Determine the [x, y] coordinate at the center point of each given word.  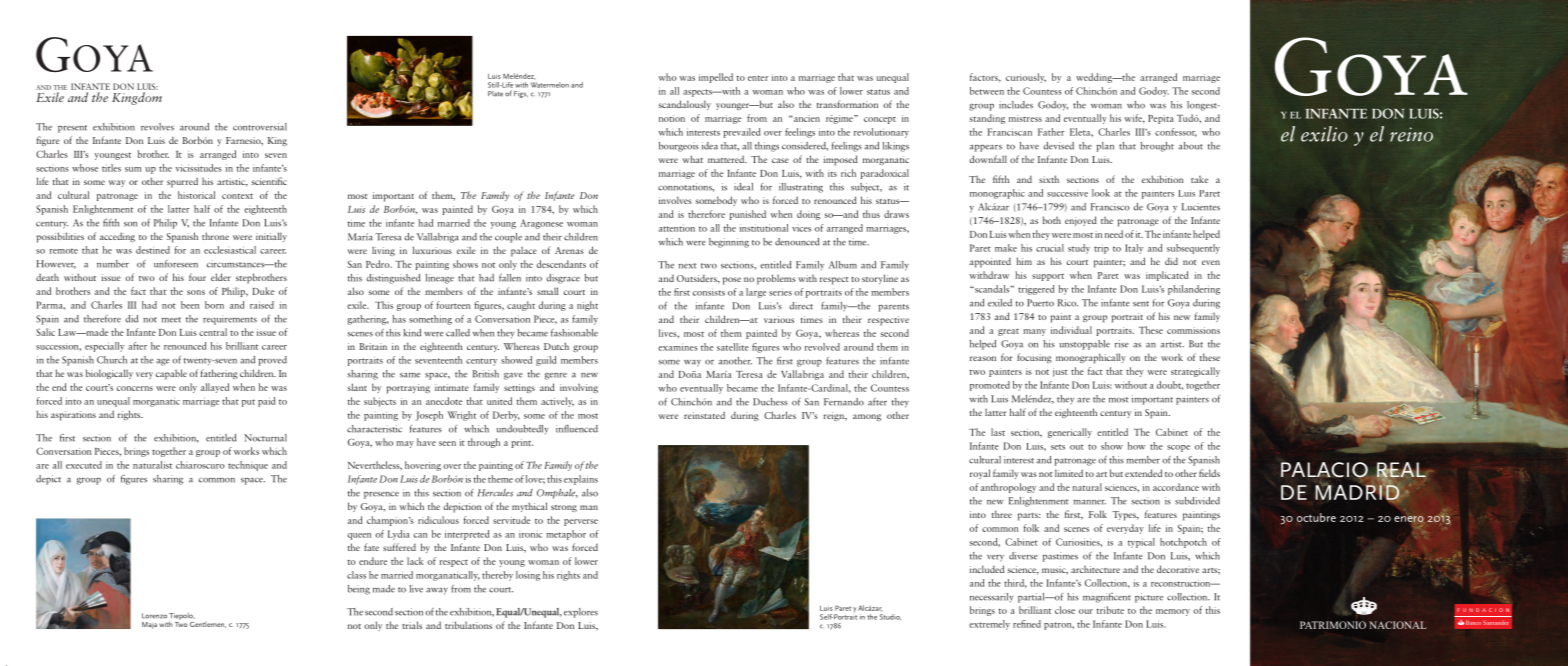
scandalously [684, 105]
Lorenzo [154, 616]
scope [1178, 448]
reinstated [704, 415]
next [688, 266]
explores [581, 613]
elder [221, 277]
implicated [1167, 276]
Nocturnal [265, 438]
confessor [1176, 132]
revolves [157, 127]
